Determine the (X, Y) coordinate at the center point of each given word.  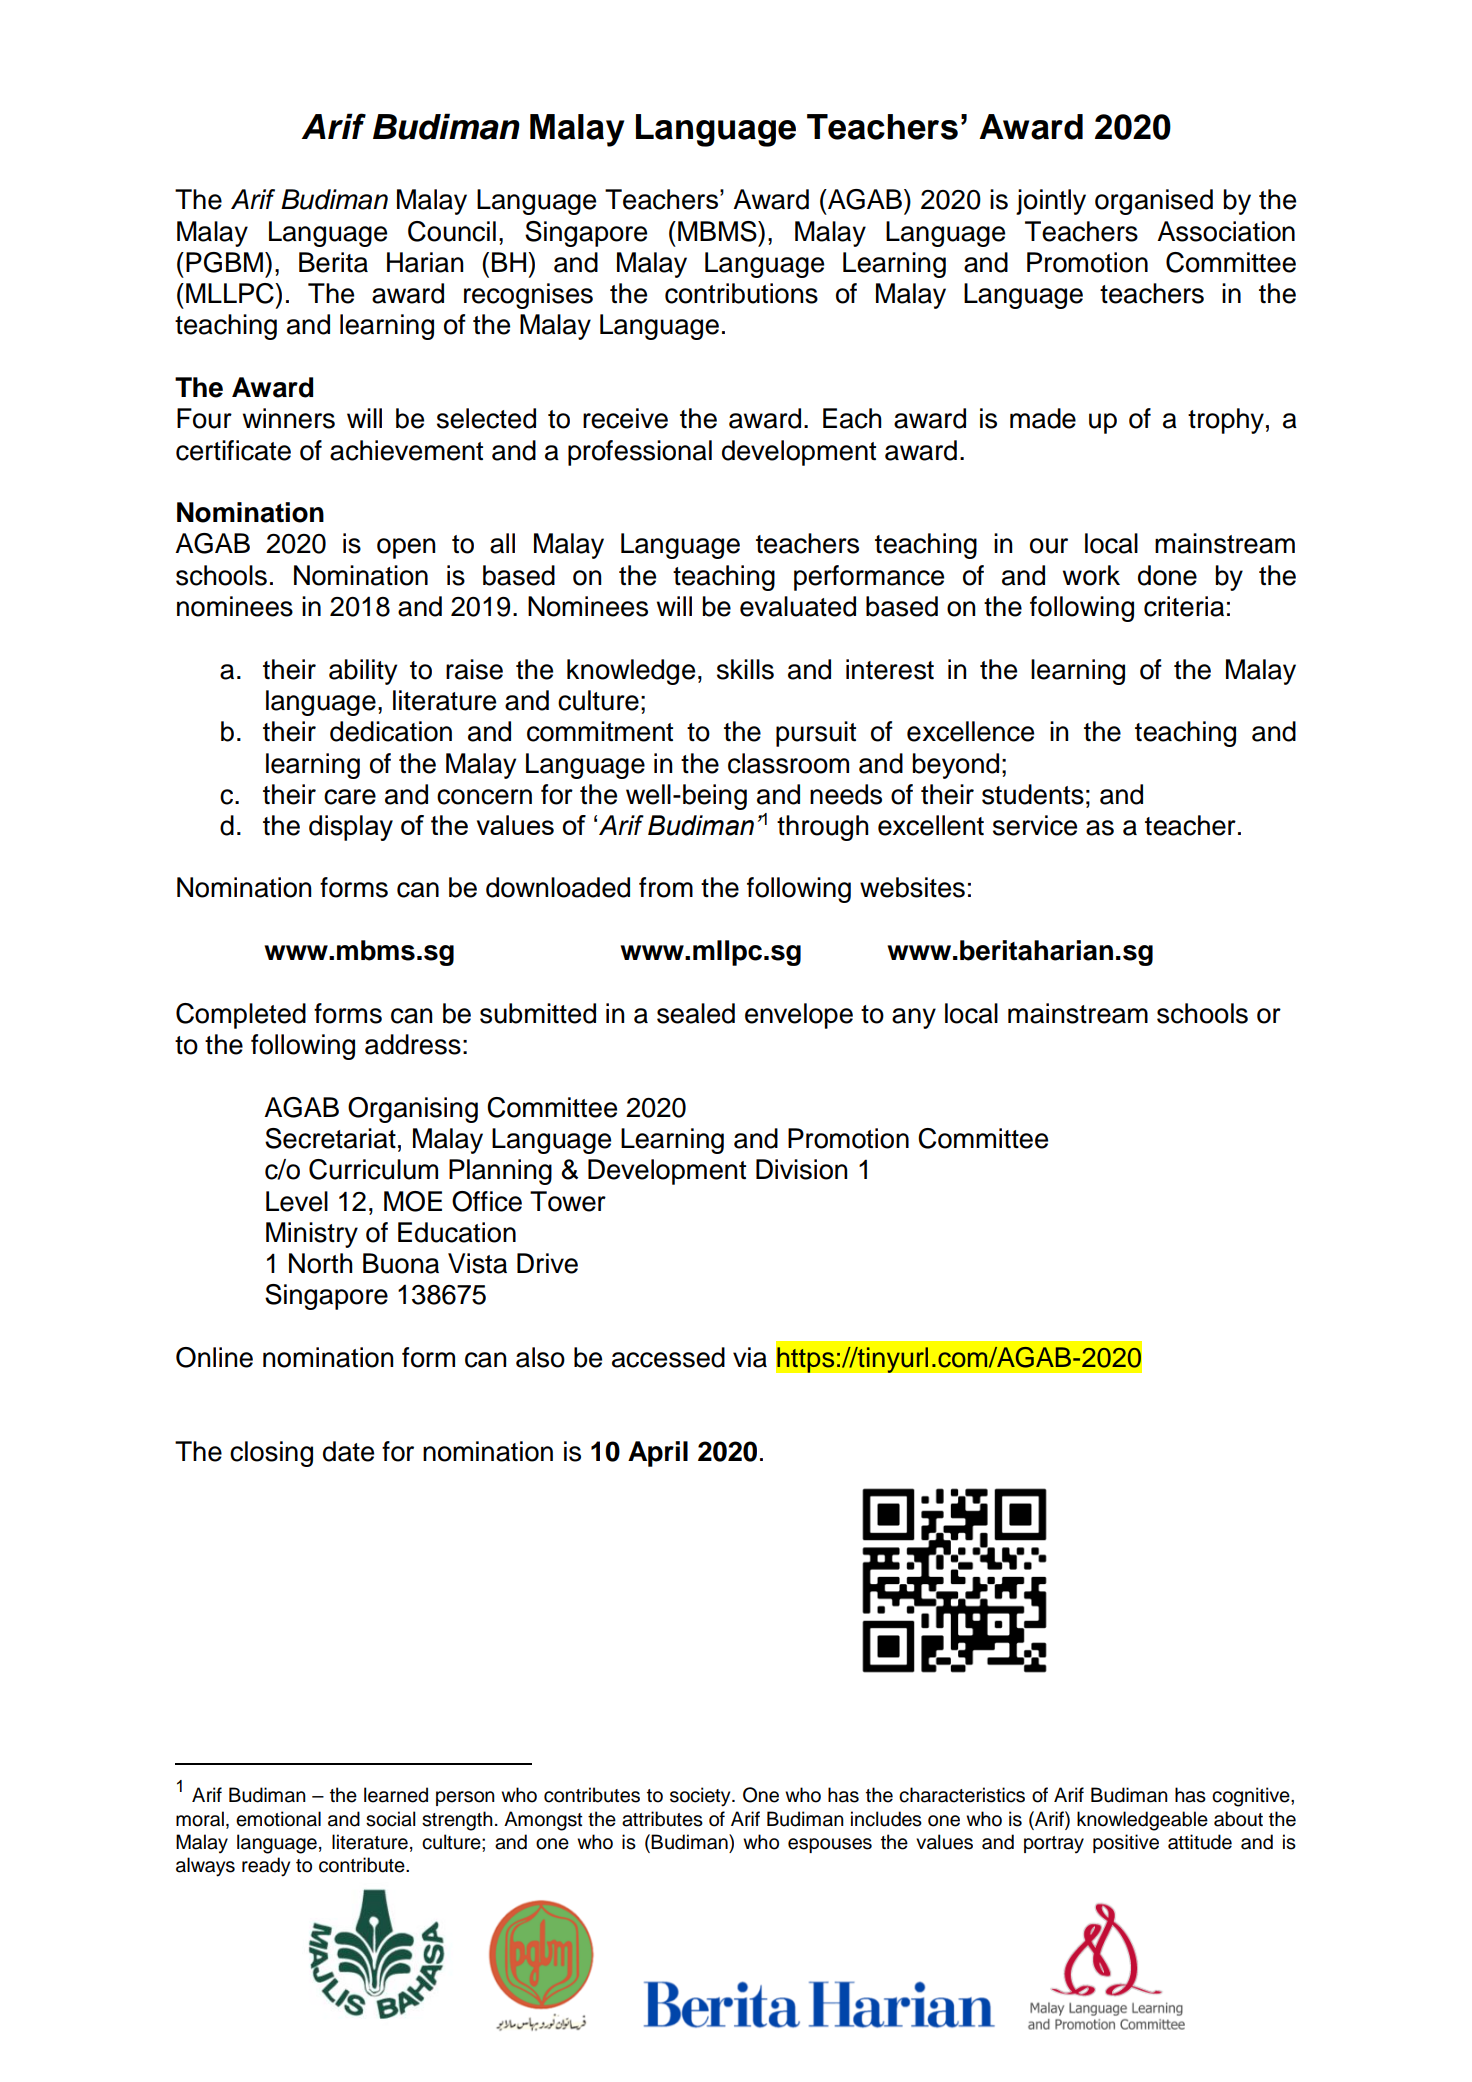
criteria (1184, 606)
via (750, 1357)
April (658, 1454)
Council (452, 231)
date (348, 1451)
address (413, 1044)
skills (745, 669)
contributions (741, 293)
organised (1154, 202)
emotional (278, 1819)
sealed (696, 1013)
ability (363, 672)
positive (1126, 1843)
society (701, 1797)
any (914, 1018)
